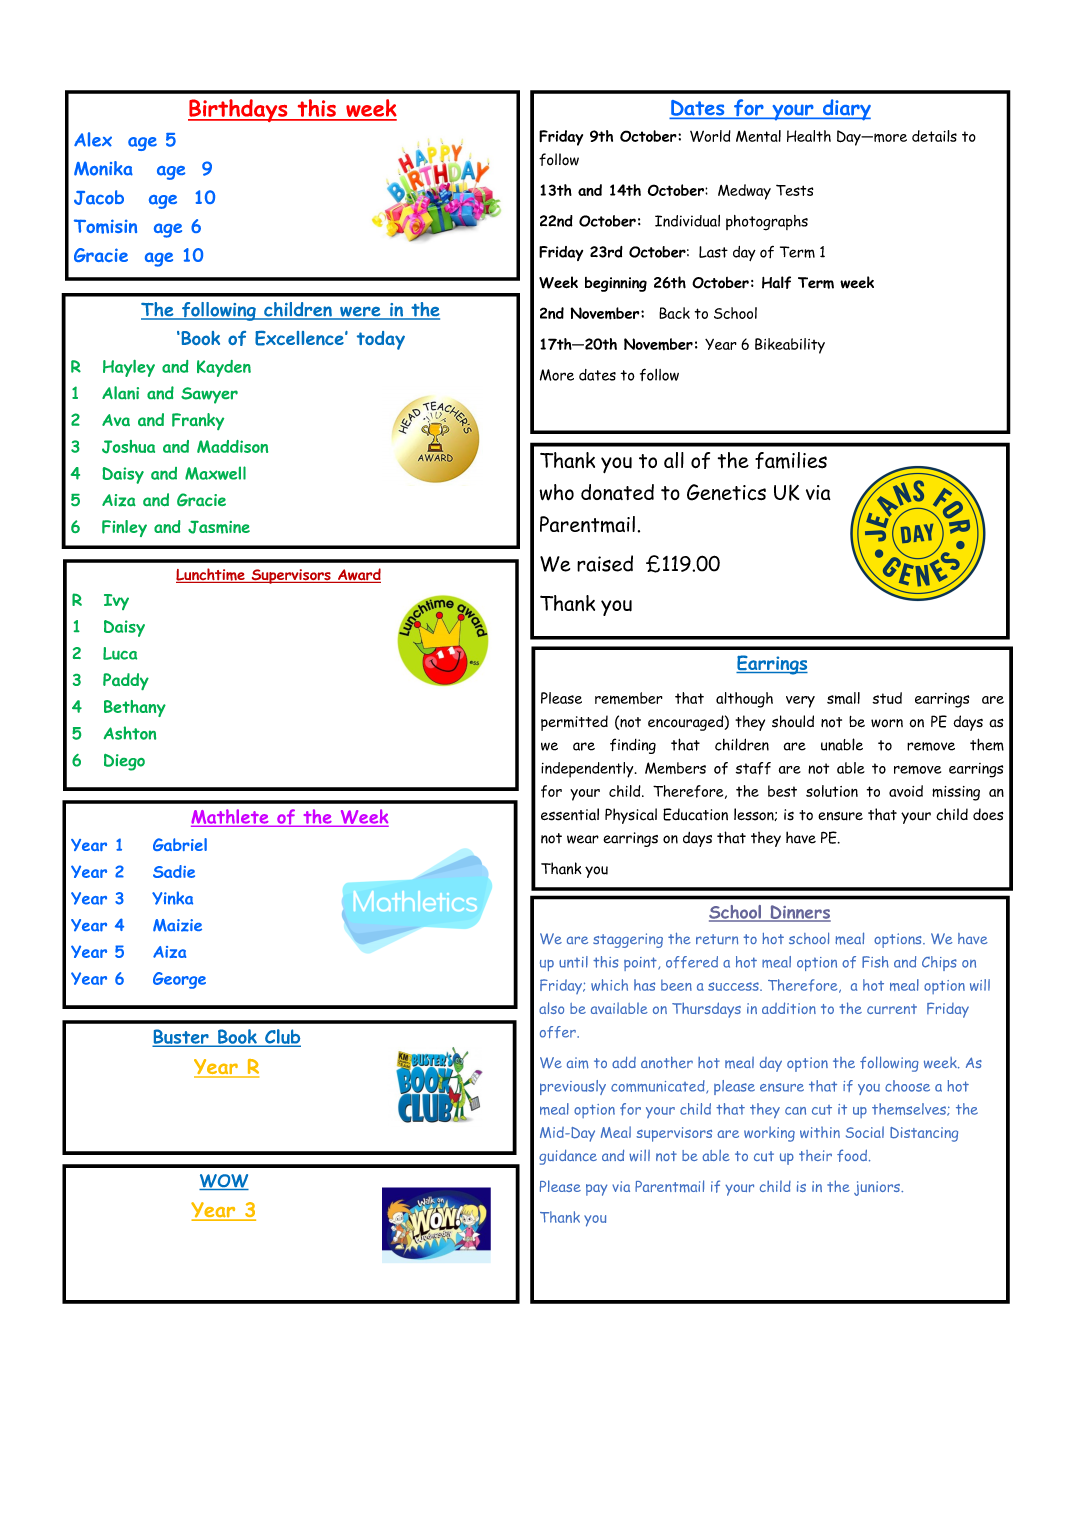  Describe the element at coordinates (710, 136) in the screenshot. I see `World` at that location.
